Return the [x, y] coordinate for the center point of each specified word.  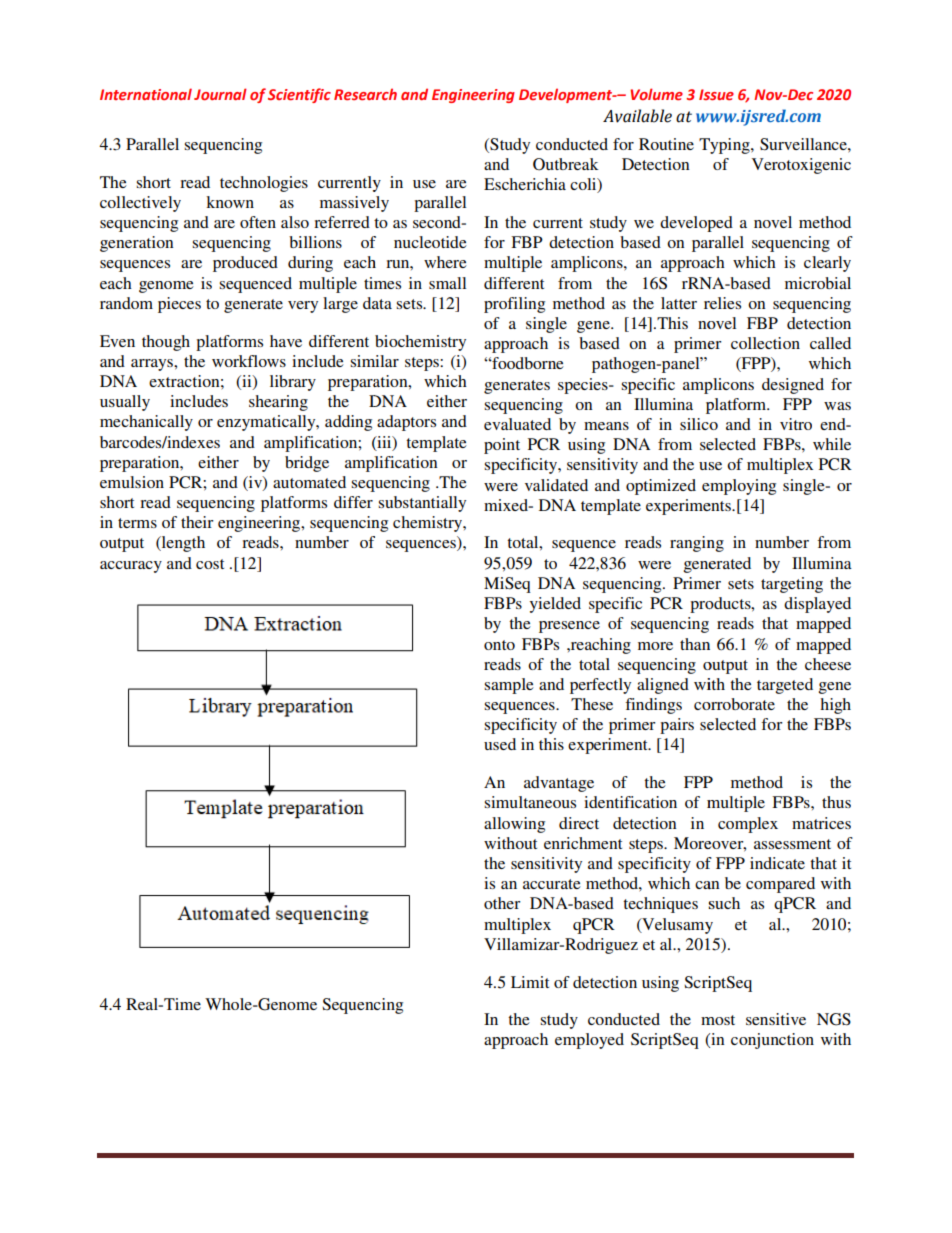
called [830, 343]
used [500, 744]
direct [579, 823]
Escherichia [525, 184]
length [182, 544]
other [502, 903]
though [166, 343]
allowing [514, 825]
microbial [818, 283]
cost [210, 564]
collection [765, 343]
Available [637, 116]
